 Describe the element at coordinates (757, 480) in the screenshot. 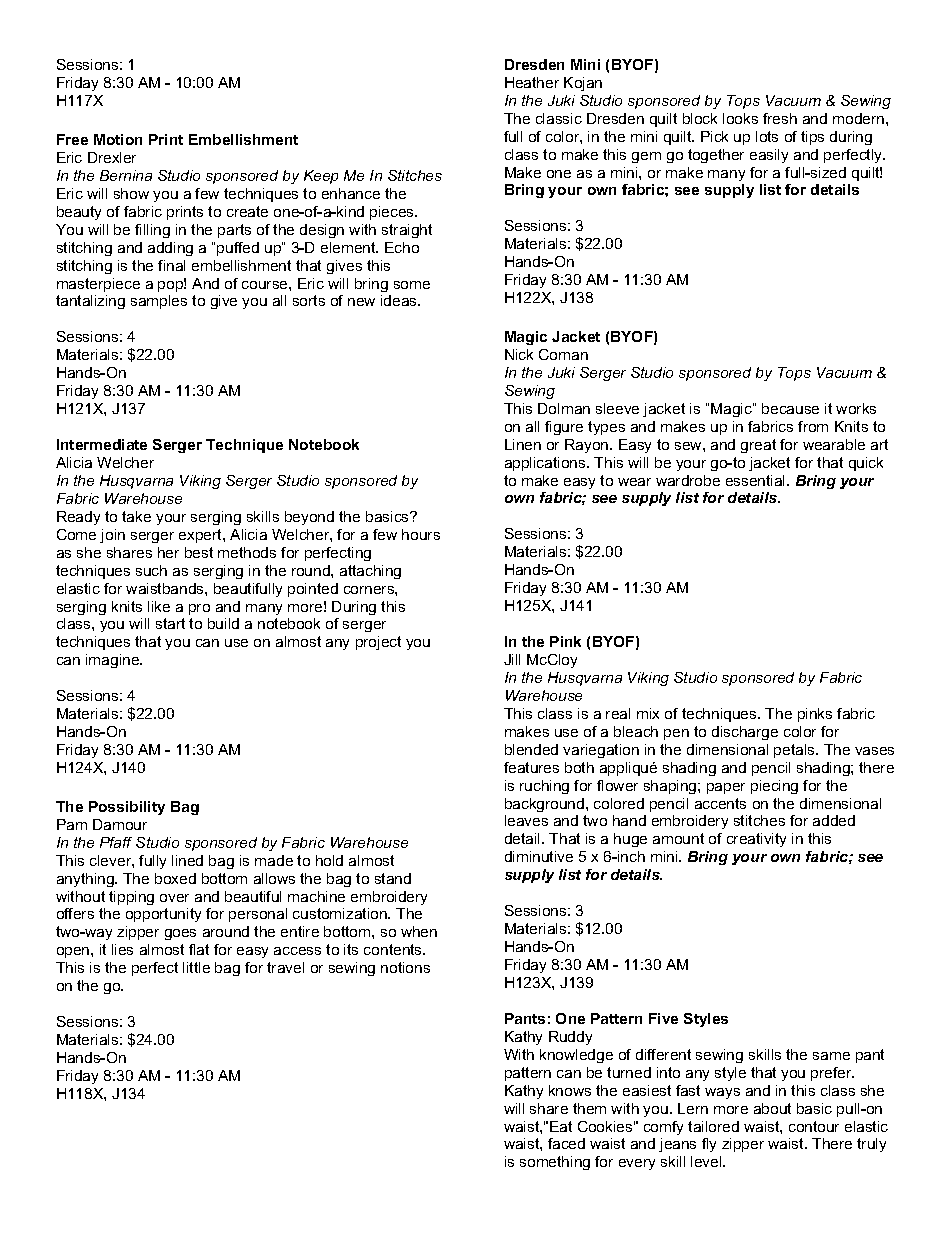

I see `essential` at that location.
